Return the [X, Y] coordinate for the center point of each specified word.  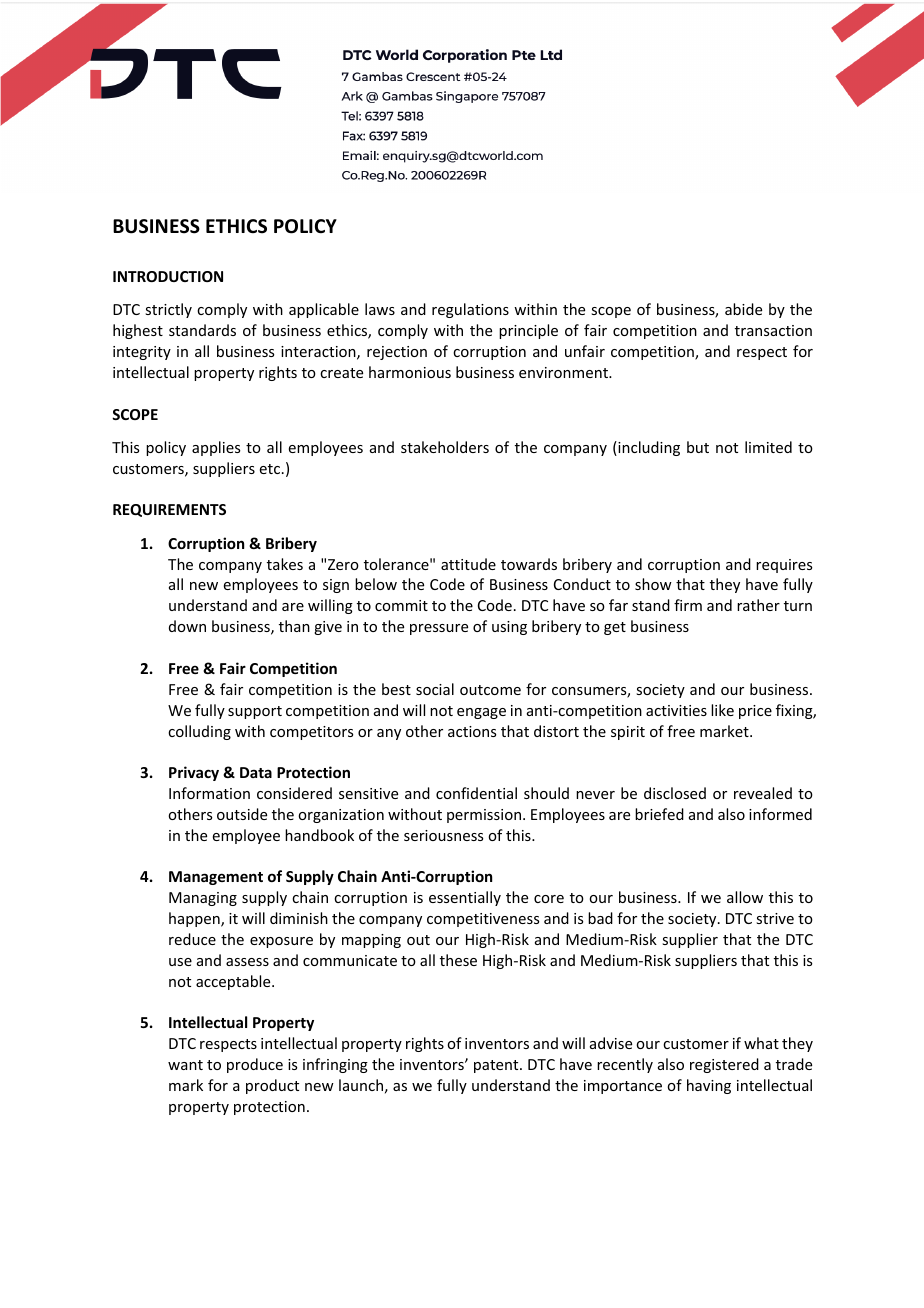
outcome [490, 690]
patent [497, 1066]
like [722, 710]
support [255, 712]
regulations [470, 310]
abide [743, 309]
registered [724, 1065]
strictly [168, 310]
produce [255, 1065]
